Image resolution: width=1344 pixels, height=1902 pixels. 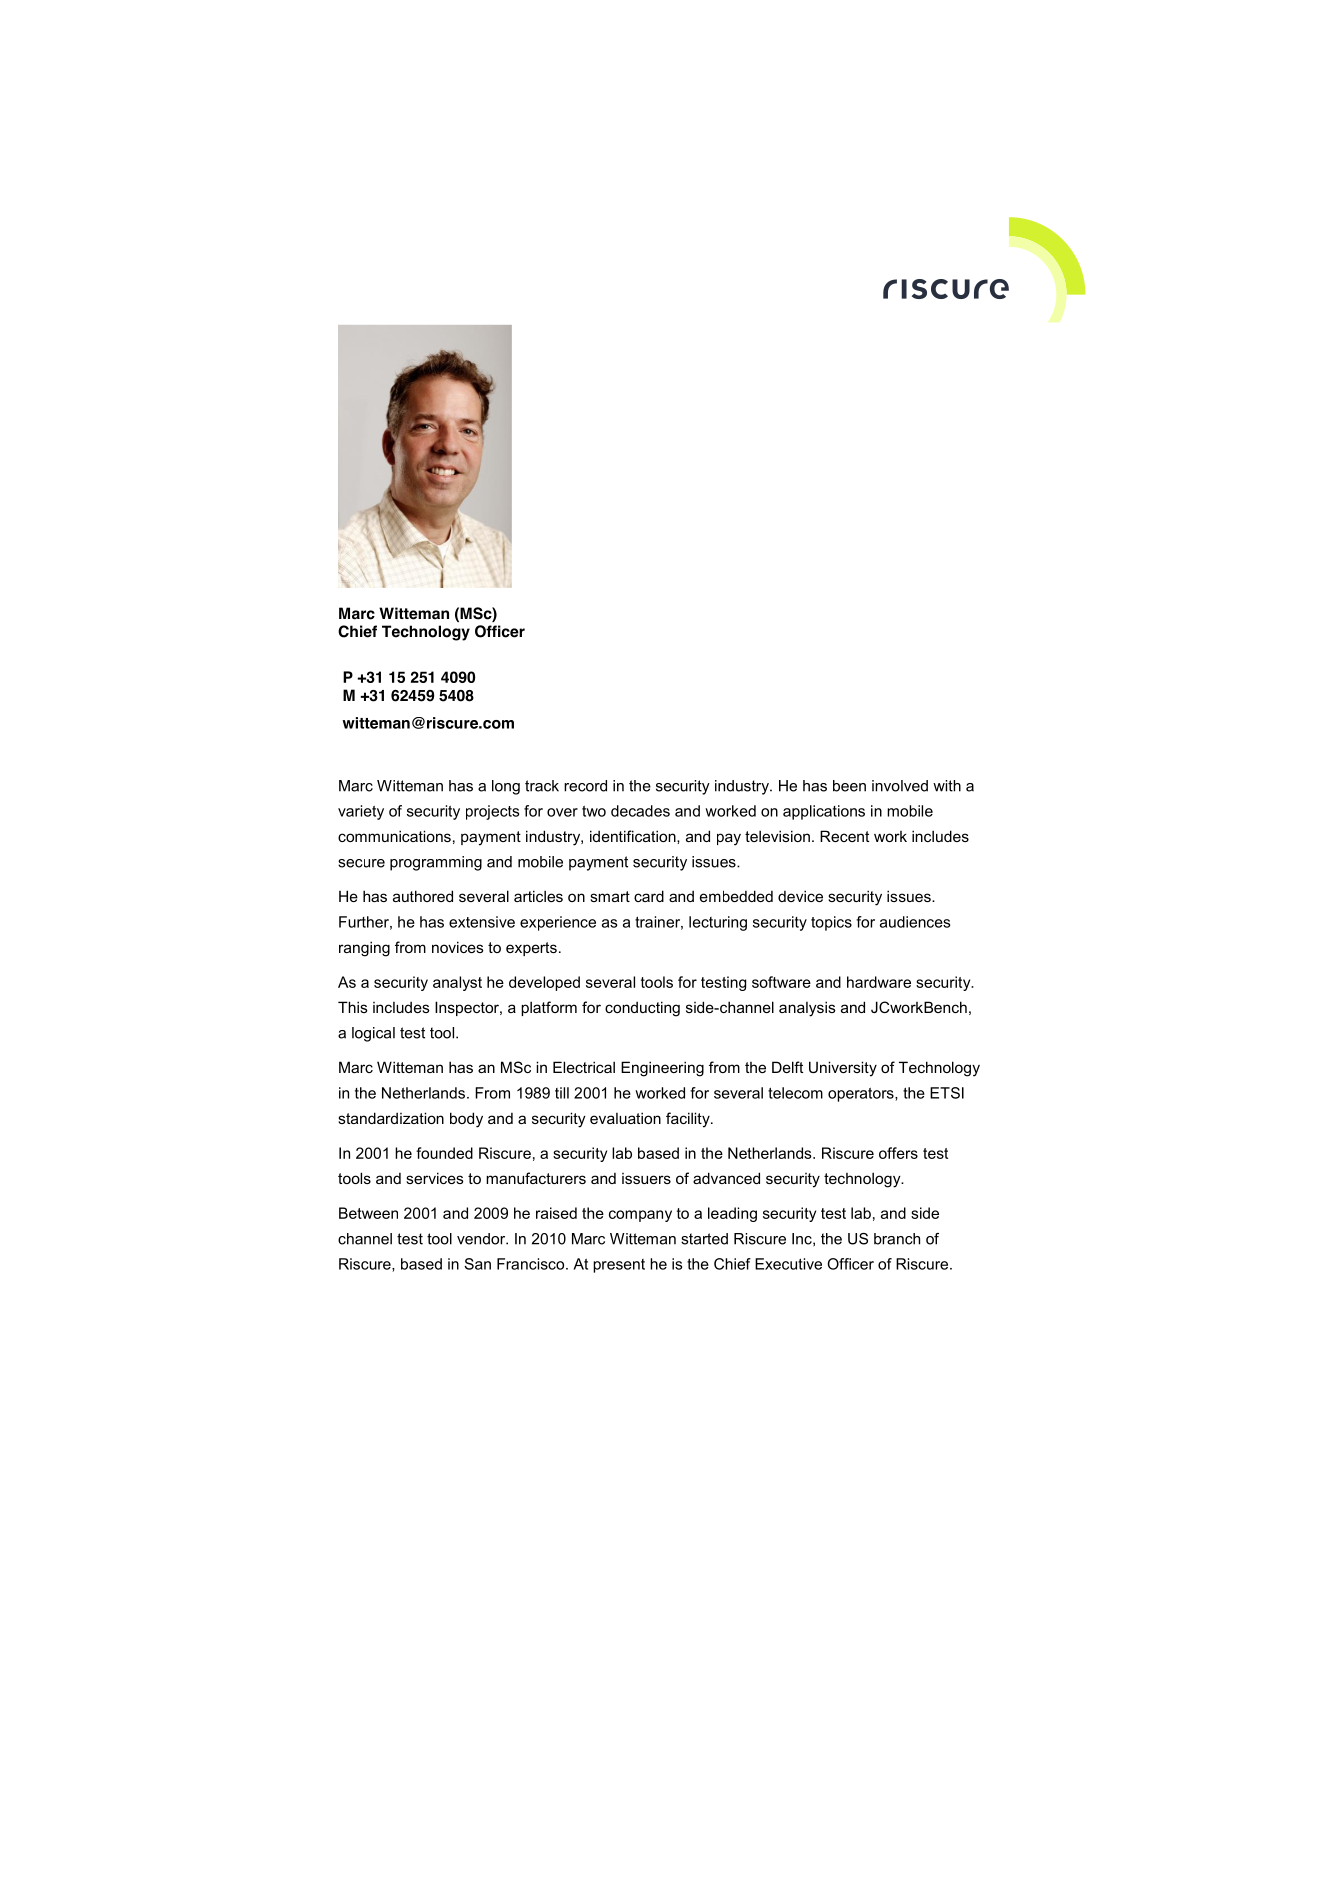 What do you see at coordinates (457, 983) in the document?
I see `analyst` at bounding box center [457, 983].
